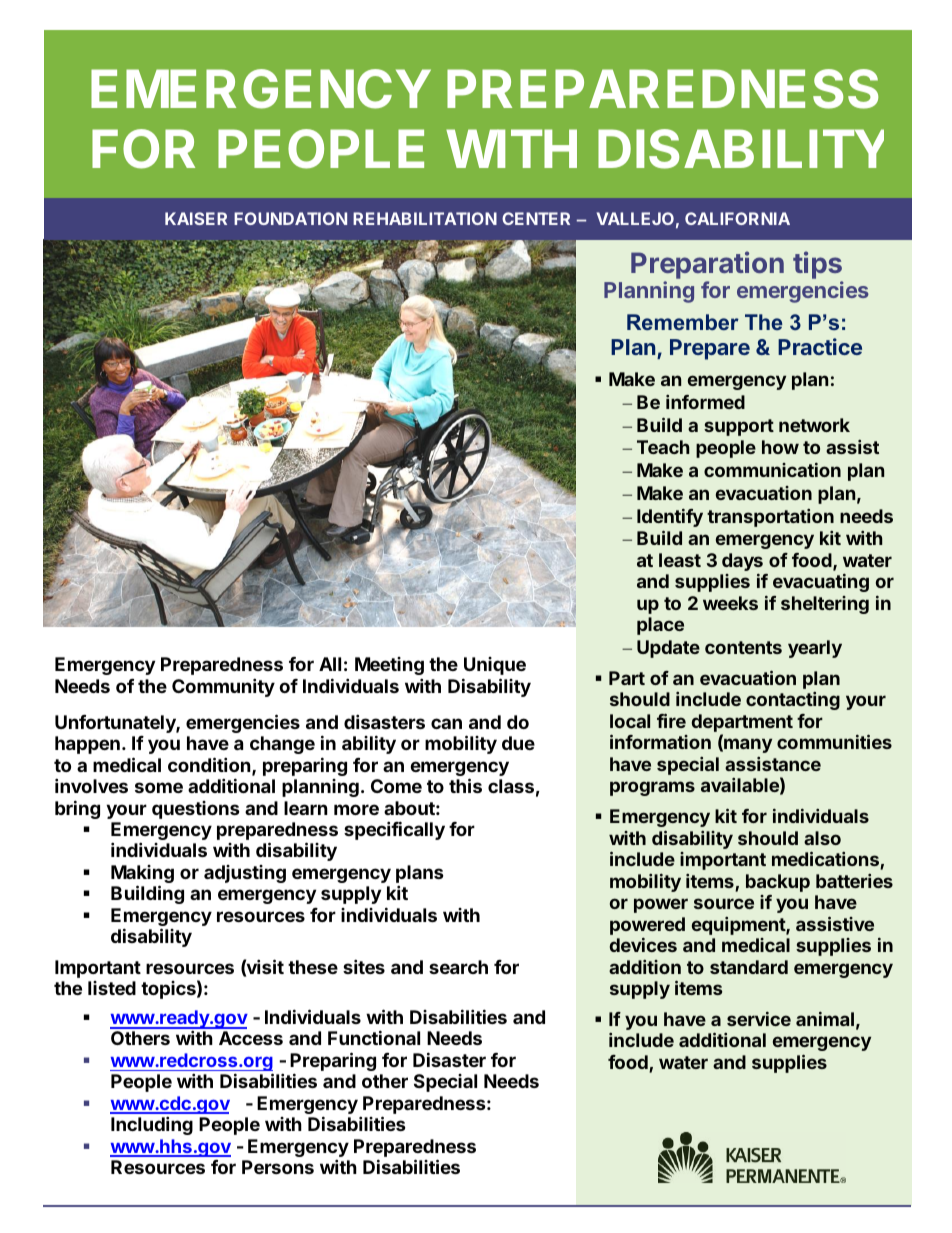 The height and width of the screenshot is (1233, 952). I want to click on service, so click(759, 1018).
